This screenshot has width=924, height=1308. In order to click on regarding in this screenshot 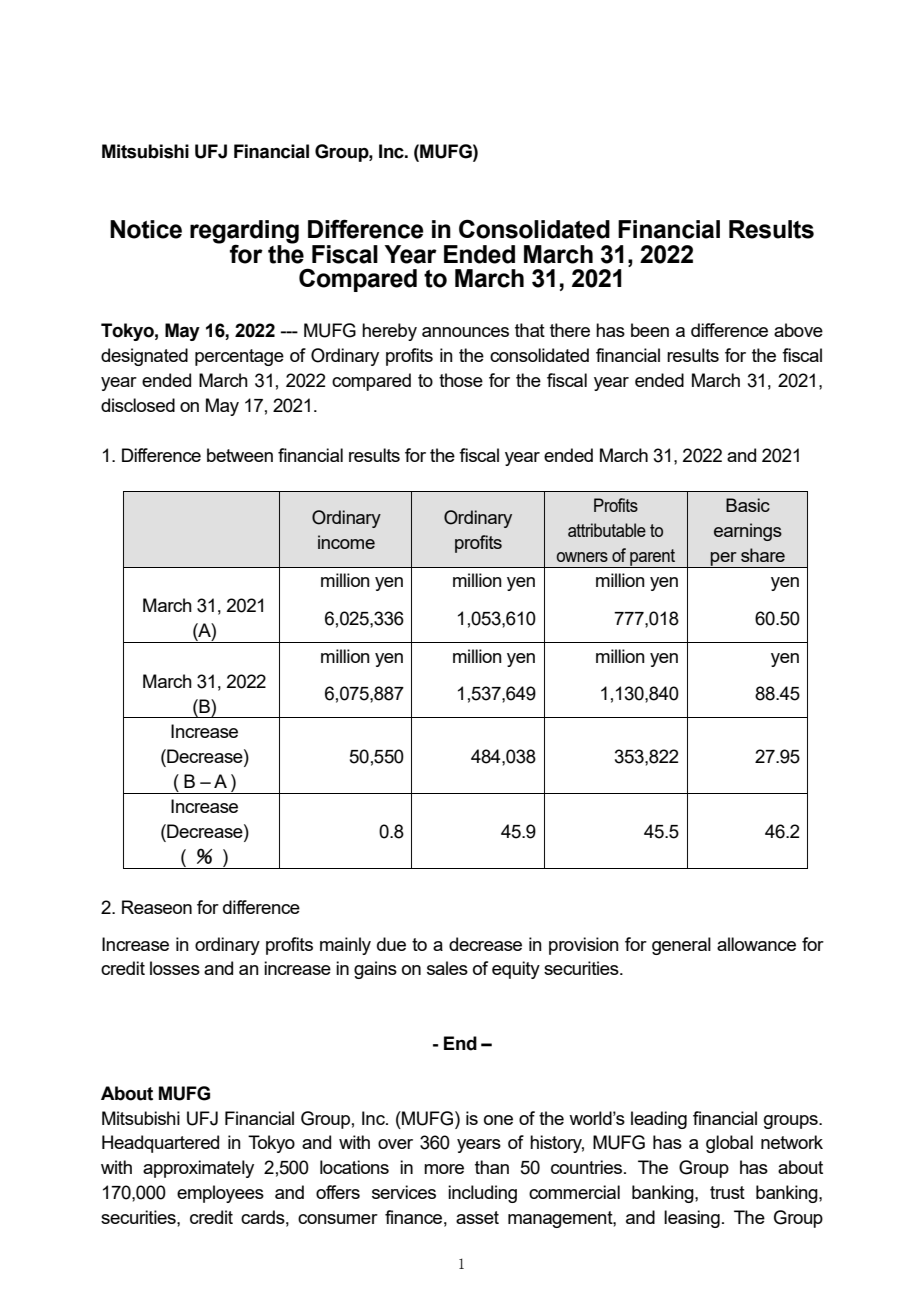, I will do `click(244, 233)`.
